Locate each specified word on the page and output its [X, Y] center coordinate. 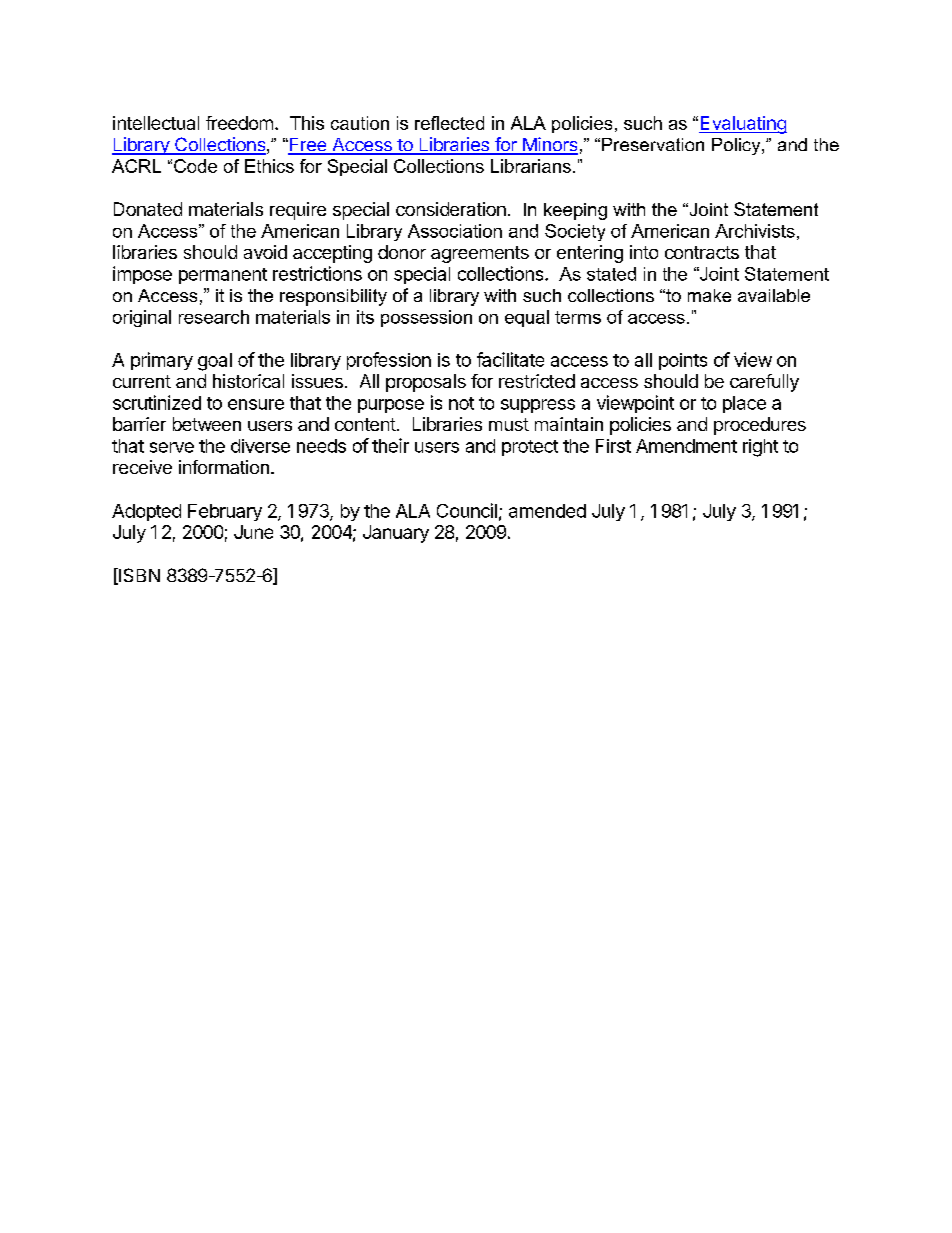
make [709, 295]
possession [426, 318]
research [214, 317]
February [225, 512]
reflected [449, 123]
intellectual [156, 123]
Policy [737, 146]
